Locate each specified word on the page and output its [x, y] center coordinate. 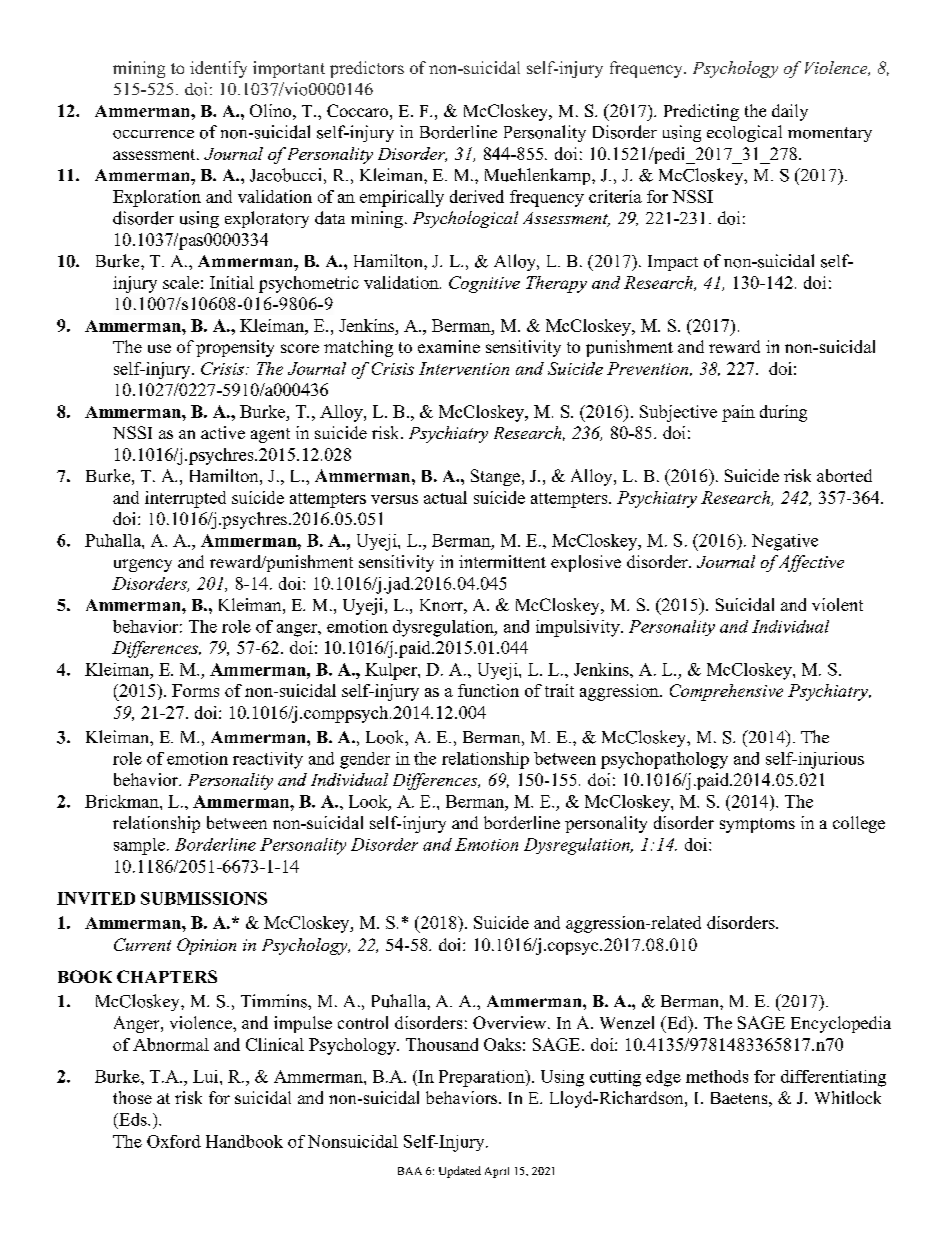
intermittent [502, 561]
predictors [367, 69]
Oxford [174, 1141]
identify [218, 69]
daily [790, 112]
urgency [143, 565]
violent [837, 604]
